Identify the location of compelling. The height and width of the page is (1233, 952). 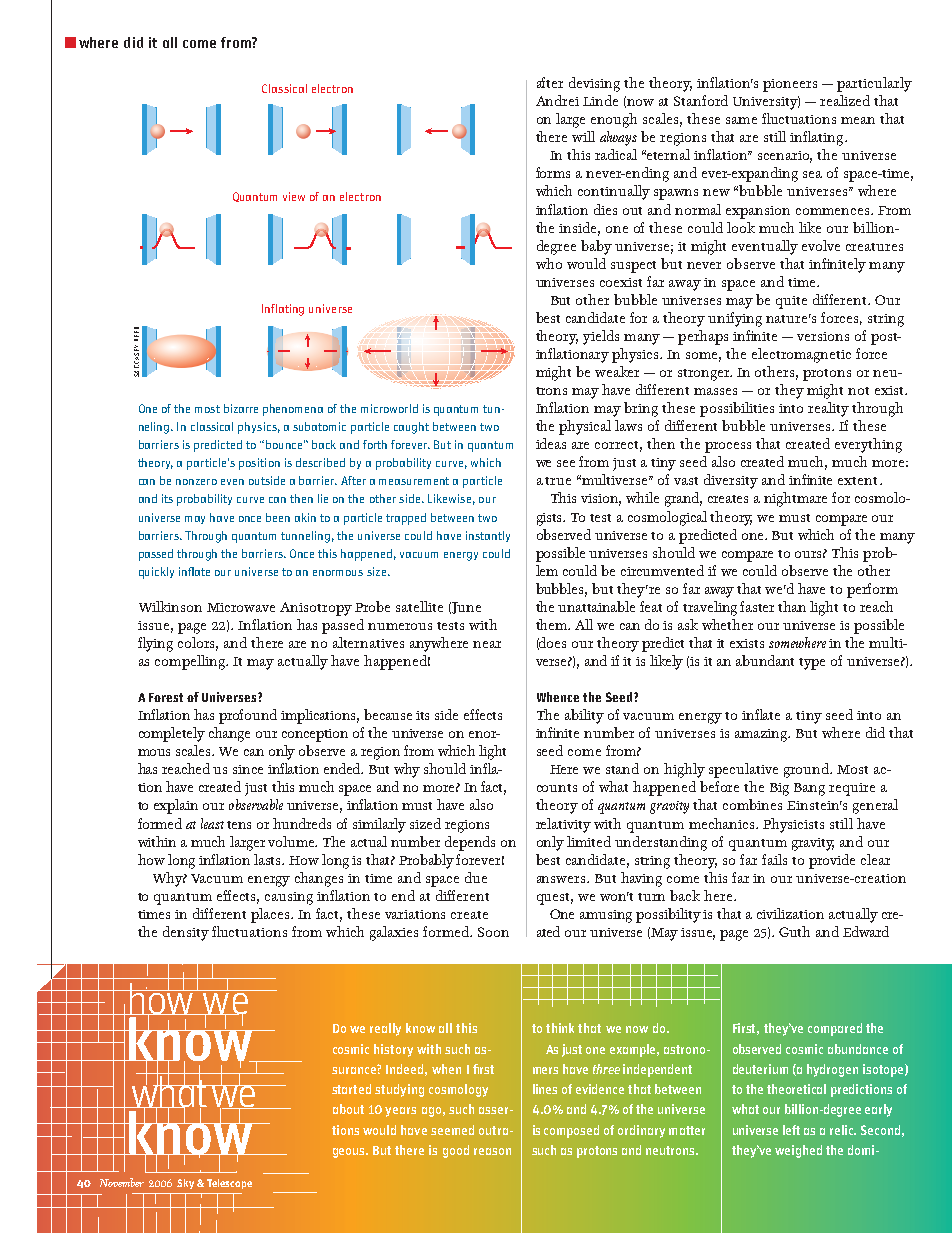
(191, 662).
